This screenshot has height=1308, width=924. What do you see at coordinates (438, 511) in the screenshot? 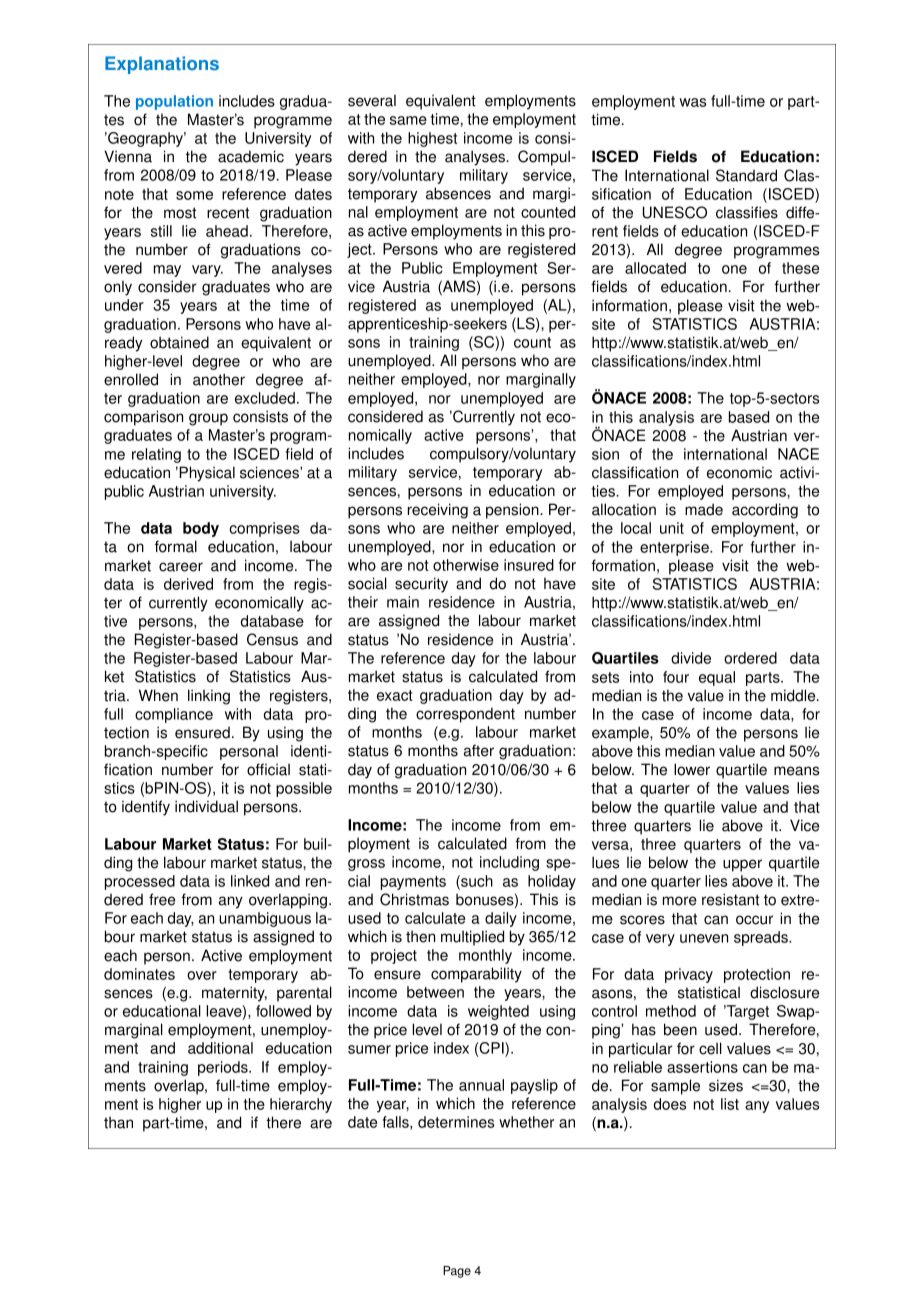
I see `receiving` at bounding box center [438, 511].
